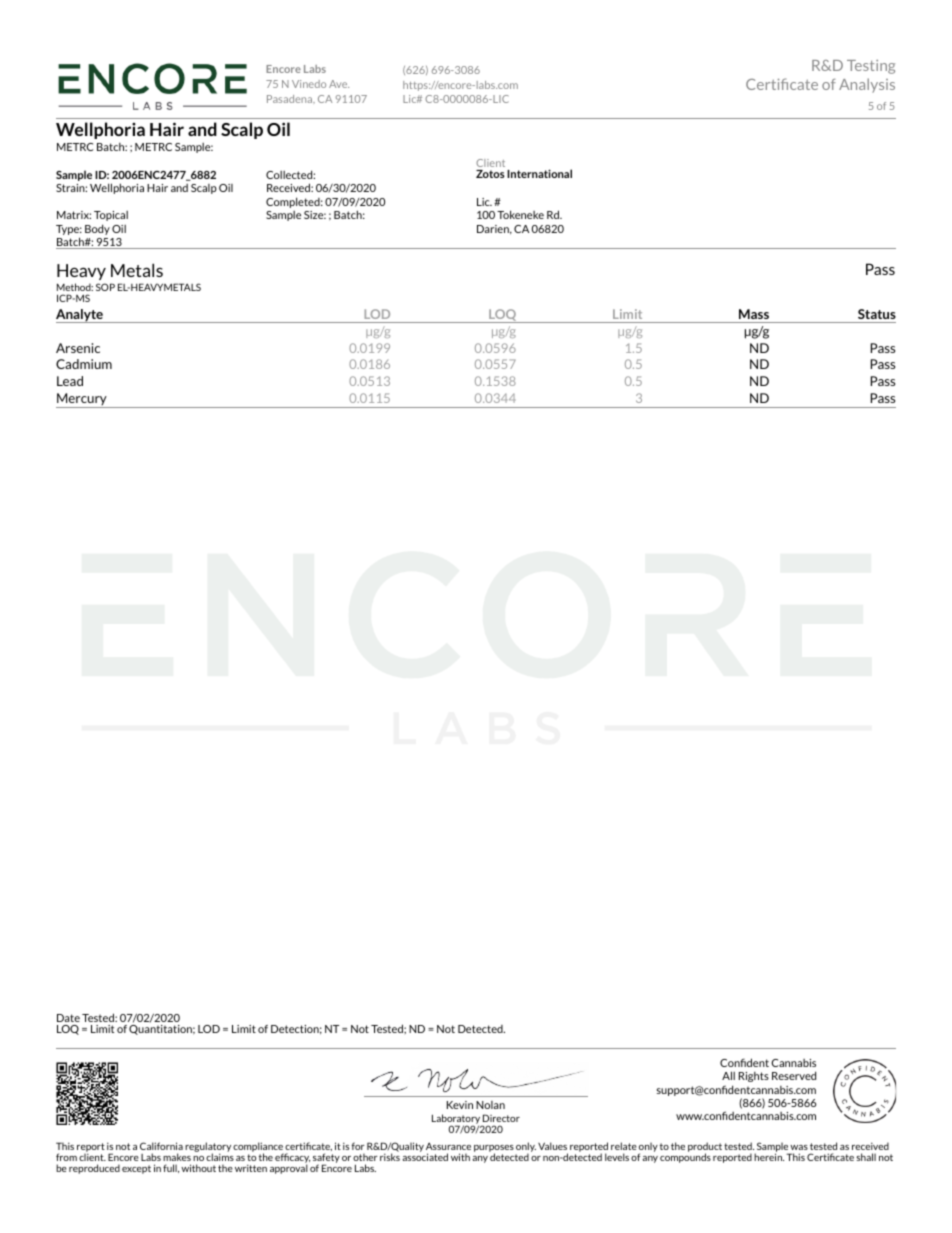  I want to click on California, so click(161, 1146).
